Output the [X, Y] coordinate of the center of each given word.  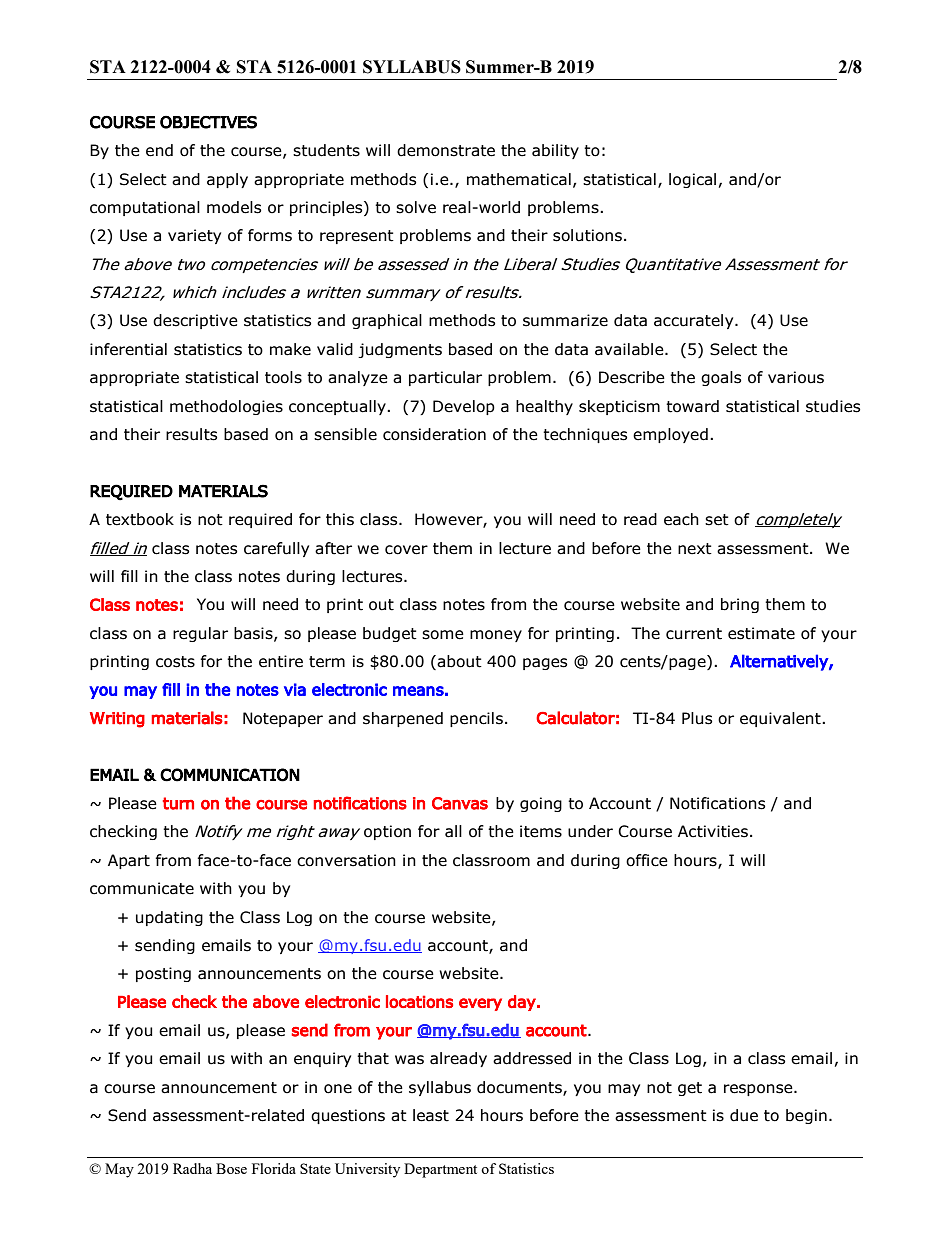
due [744, 1115]
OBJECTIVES [208, 122]
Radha [192, 1168]
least [431, 1115]
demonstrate [446, 150]
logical [692, 180]
